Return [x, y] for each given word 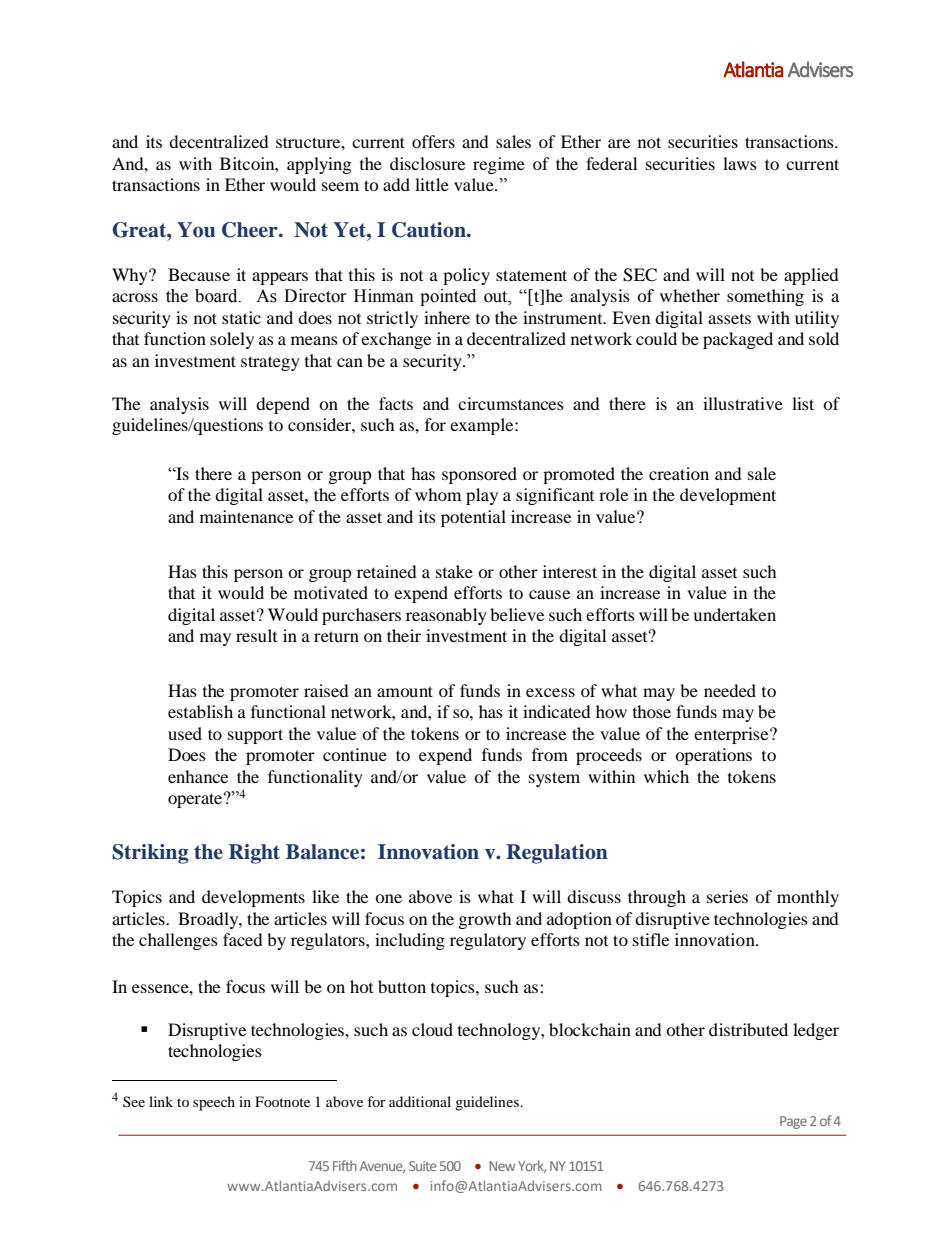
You [196, 230]
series [727, 896]
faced [243, 939]
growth [485, 920]
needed [730, 690]
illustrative [743, 403]
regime [499, 165]
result [256, 635]
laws [740, 163]
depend [283, 405]
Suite [423, 1166]
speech [214, 1103]
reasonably [446, 616]
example [483, 426]
